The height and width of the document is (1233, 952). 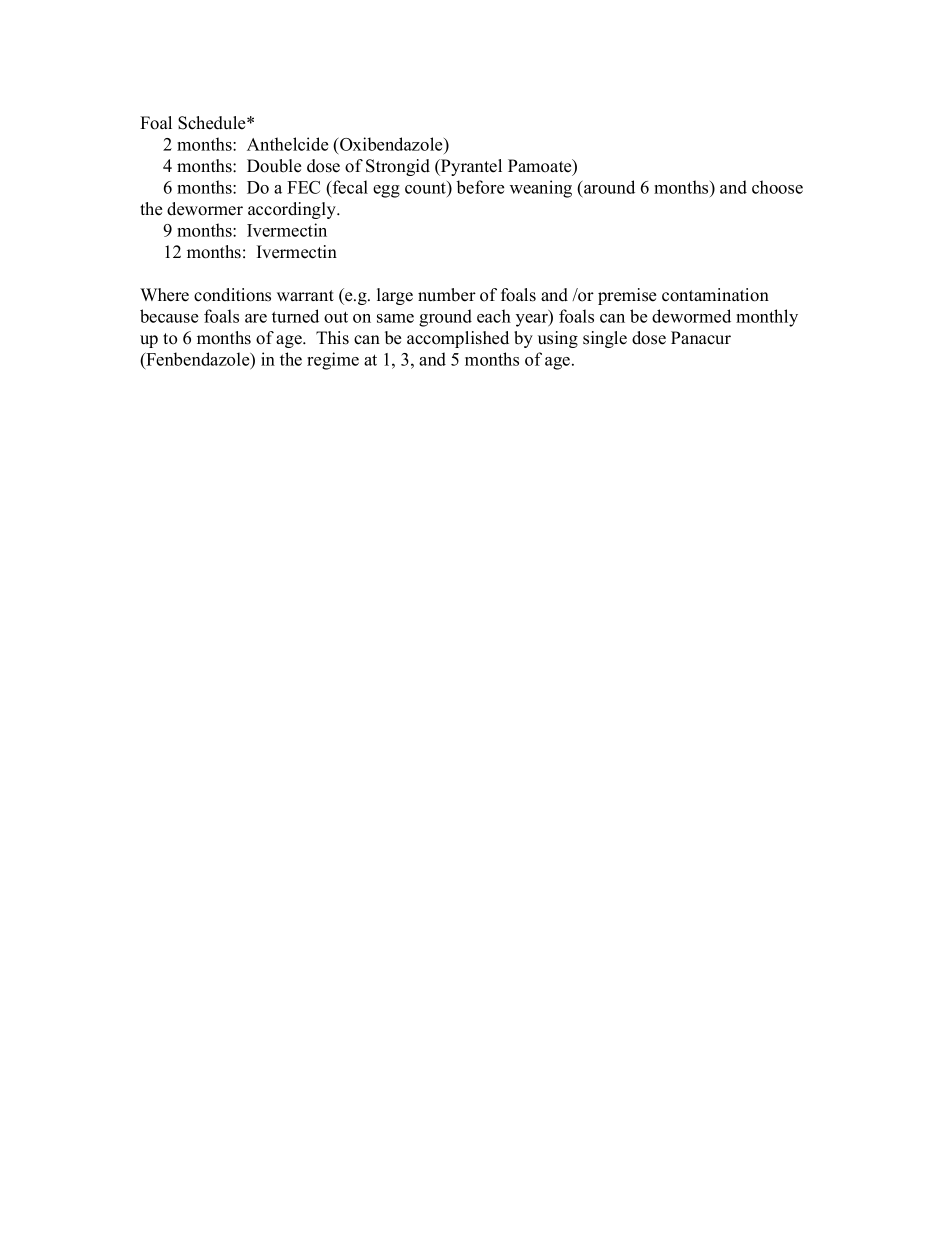 What do you see at coordinates (386, 191) in the document?
I see `egg` at bounding box center [386, 191].
